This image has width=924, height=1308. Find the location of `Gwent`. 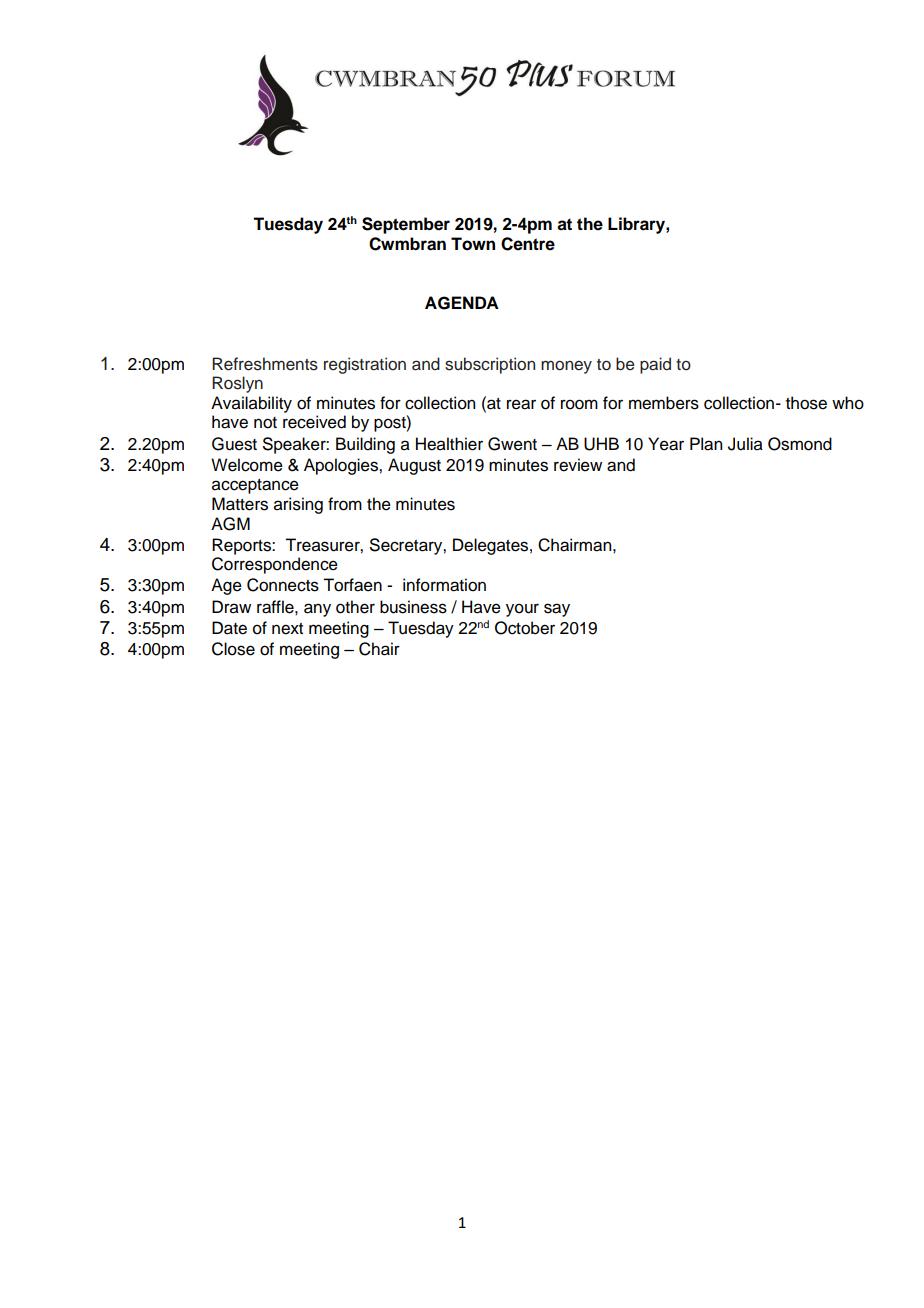

Gwent is located at coordinates (512, 444).
